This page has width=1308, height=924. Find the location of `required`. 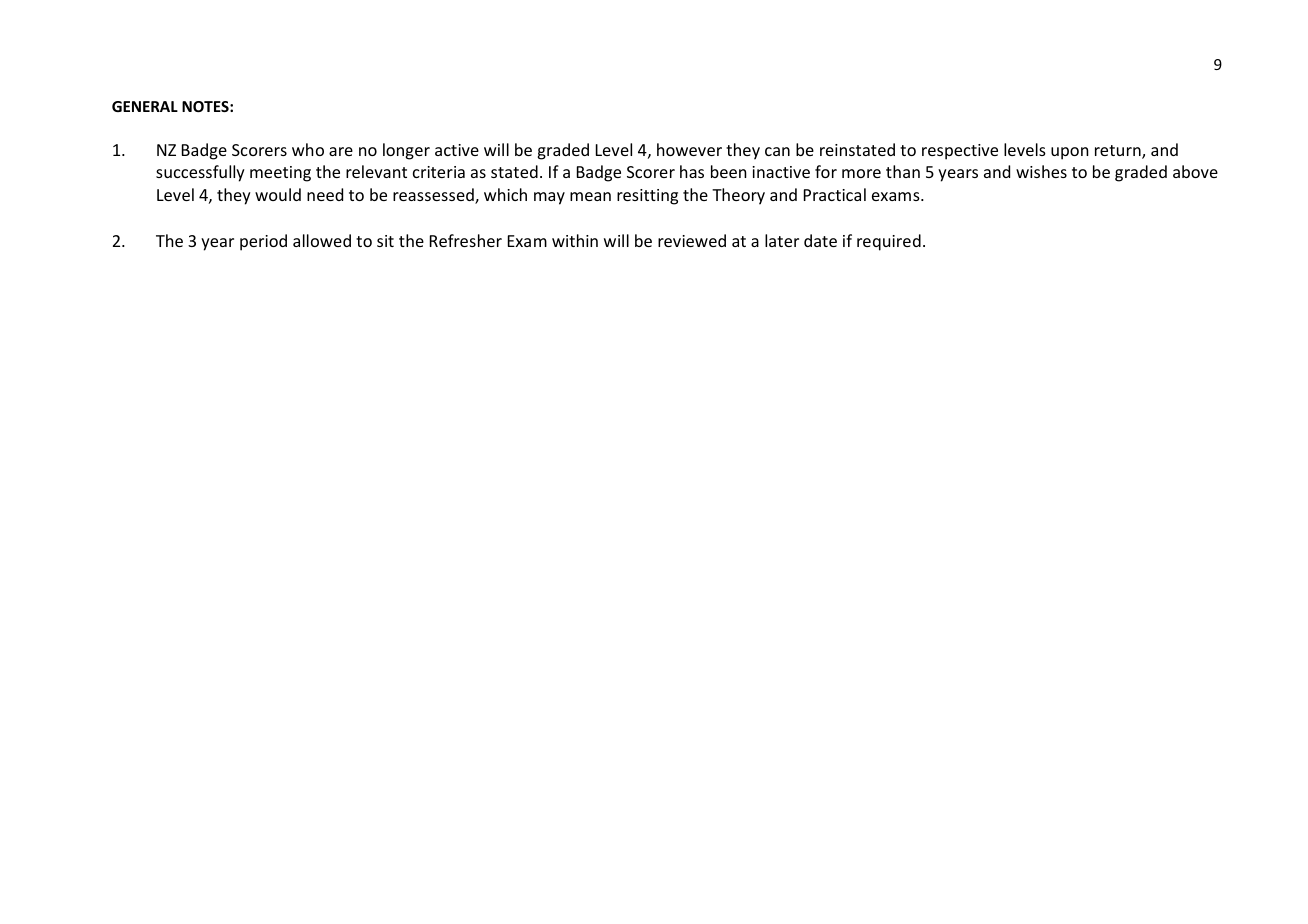

required is located at coordinates (889, 242).
